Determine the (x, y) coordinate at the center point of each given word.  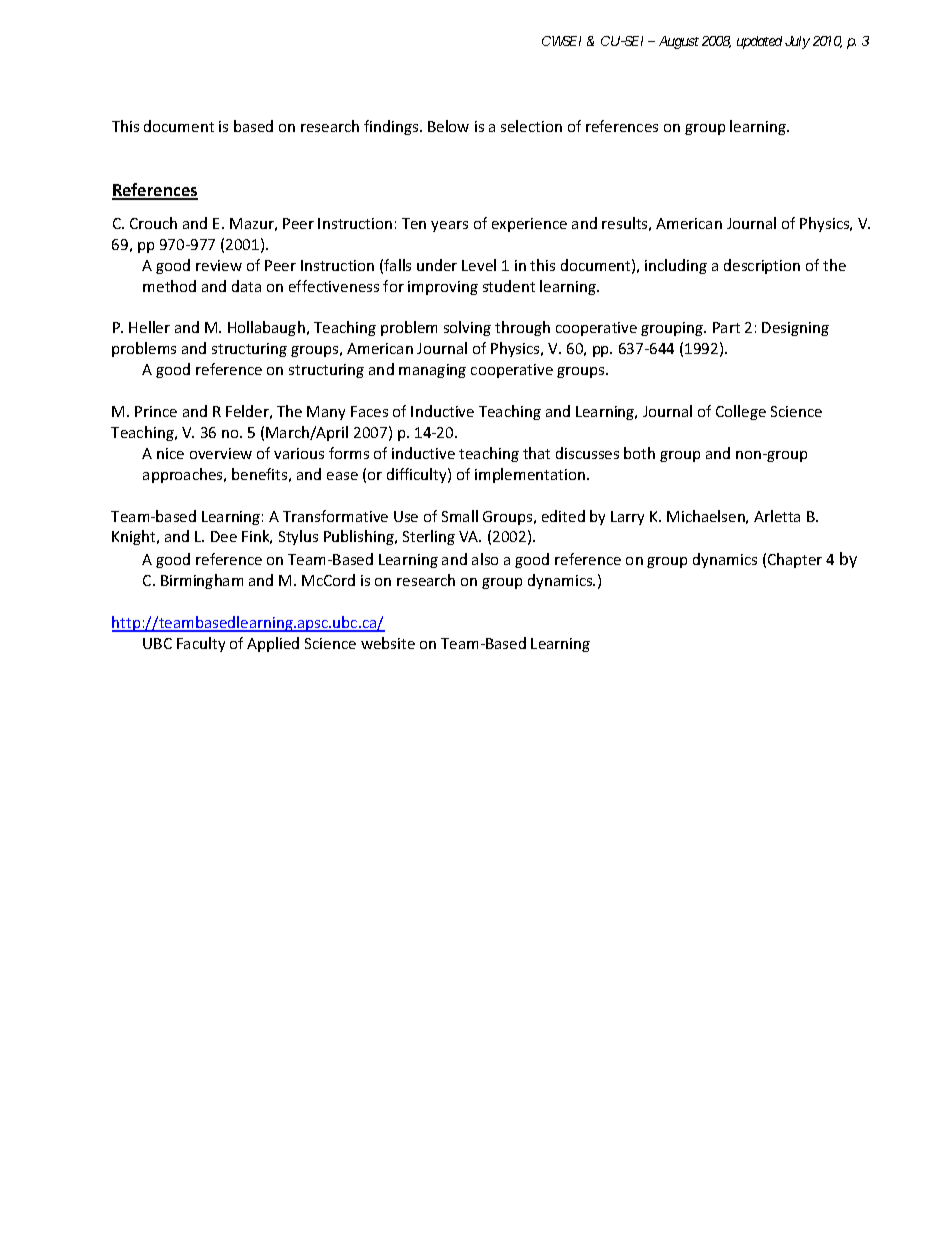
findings (392, 127)
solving (467, 328)
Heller (149, 327)
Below (448, 126)
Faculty (201, 644)
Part (726, 327)
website (388, 643)
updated (759, 42)
